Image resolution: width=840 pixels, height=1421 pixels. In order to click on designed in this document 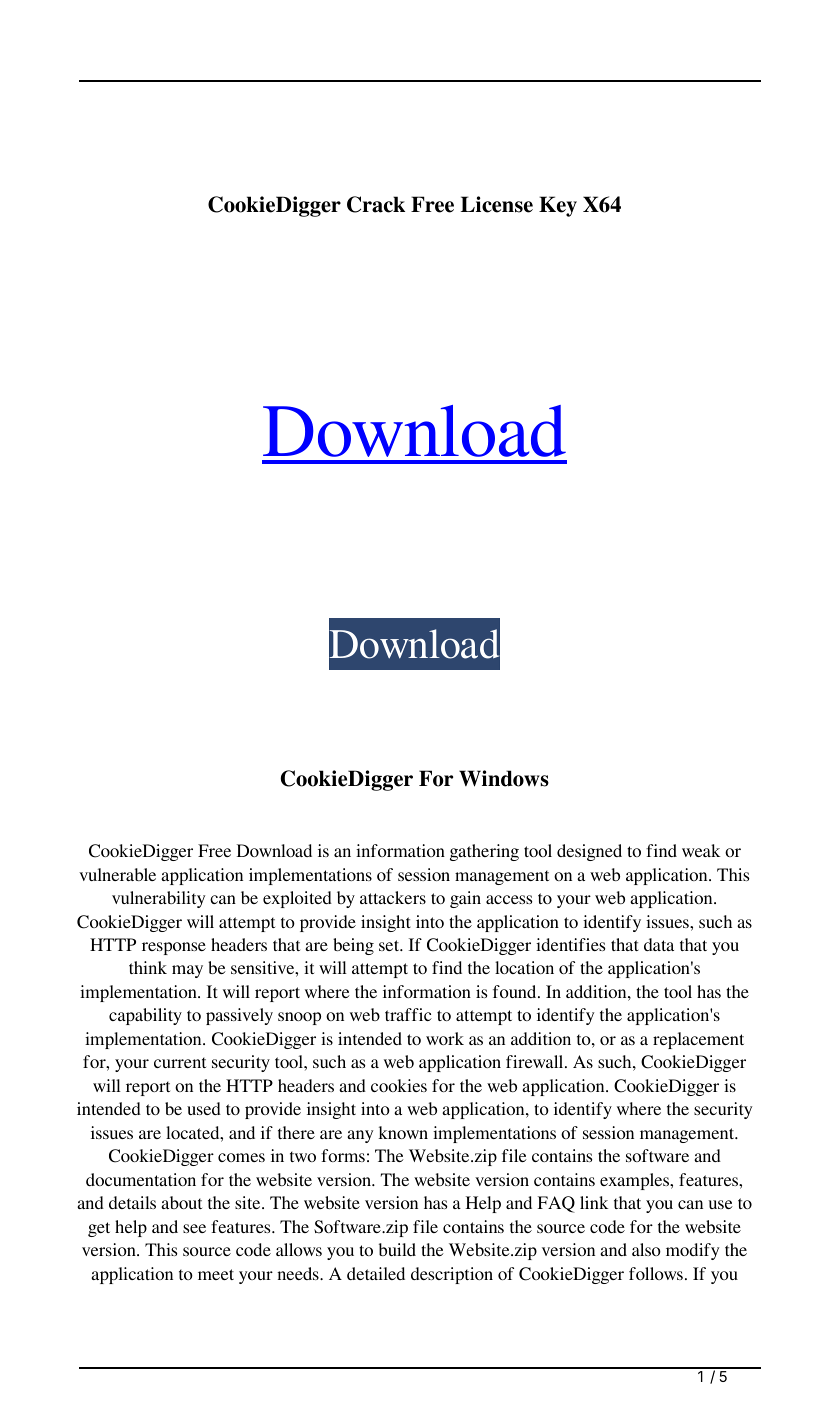, I will do `click(589, 852)`.
